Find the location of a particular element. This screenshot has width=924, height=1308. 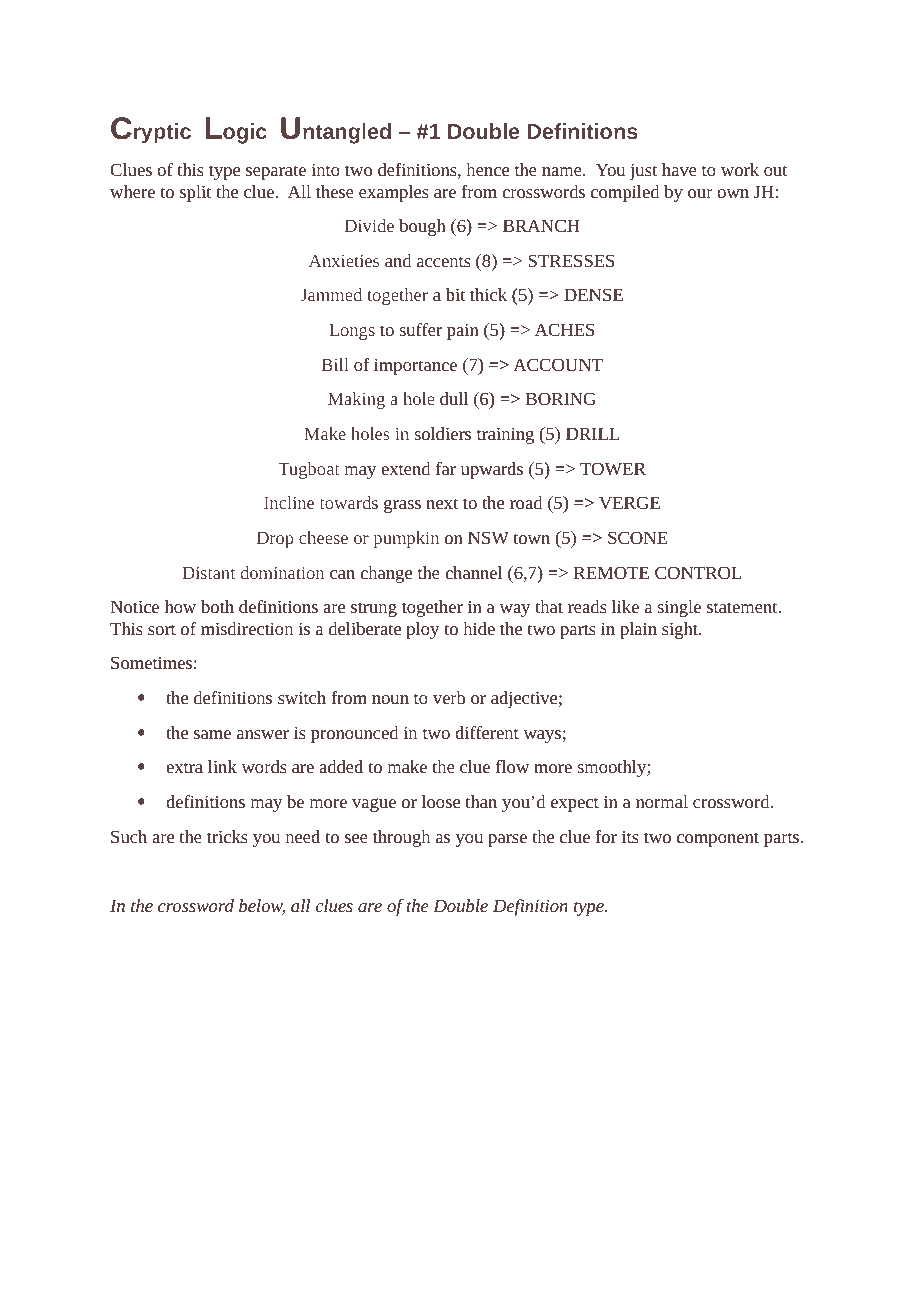

sight is located at coordinates (681, 630).
